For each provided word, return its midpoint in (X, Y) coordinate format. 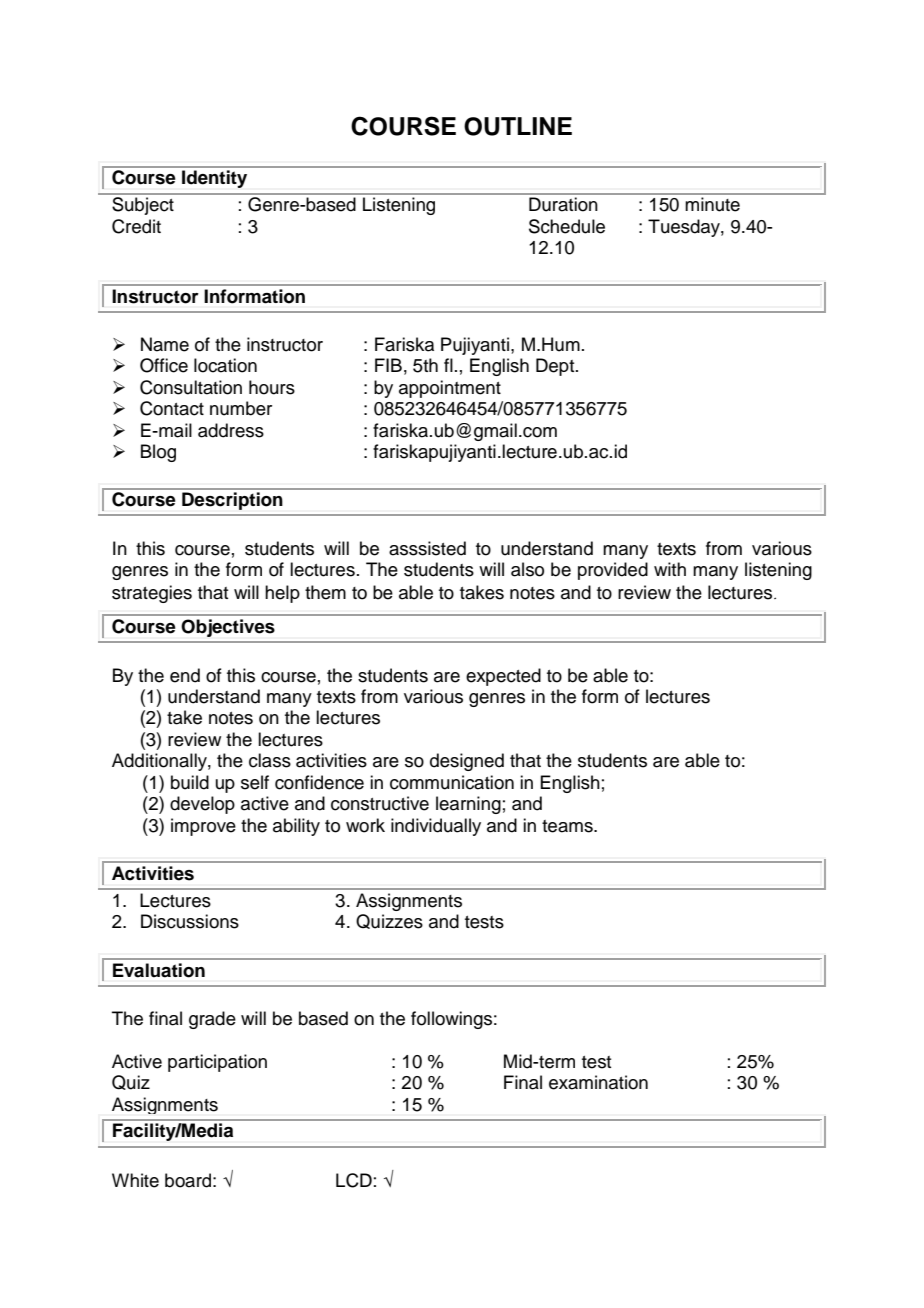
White (135, 1180)
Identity (214, 179)
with (670, 569)
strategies (152, 594)
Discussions (190, 921)
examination (598, 1082)
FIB (388, 365)
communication (452, 782)
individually (436, 827)
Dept (556, 367)
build (190, 782)
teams (568, 826)
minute (712, 204)
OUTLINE (518, 126)
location (225, 365)
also (527, 569)
